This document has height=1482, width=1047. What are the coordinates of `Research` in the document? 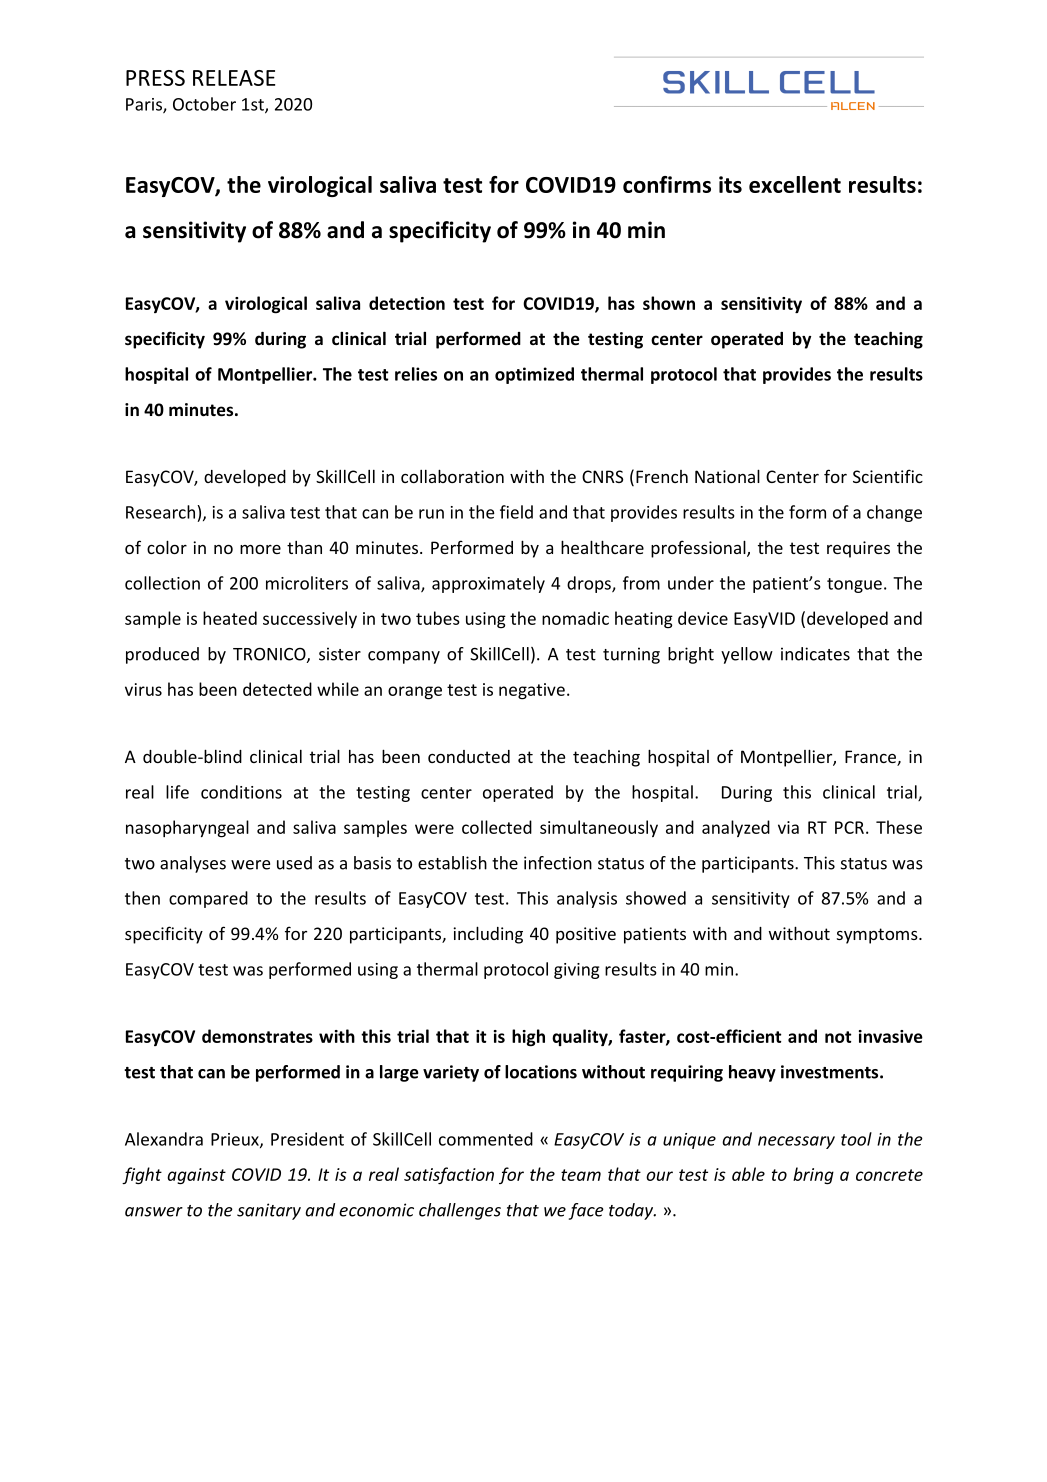 It's located at (162, 512).
